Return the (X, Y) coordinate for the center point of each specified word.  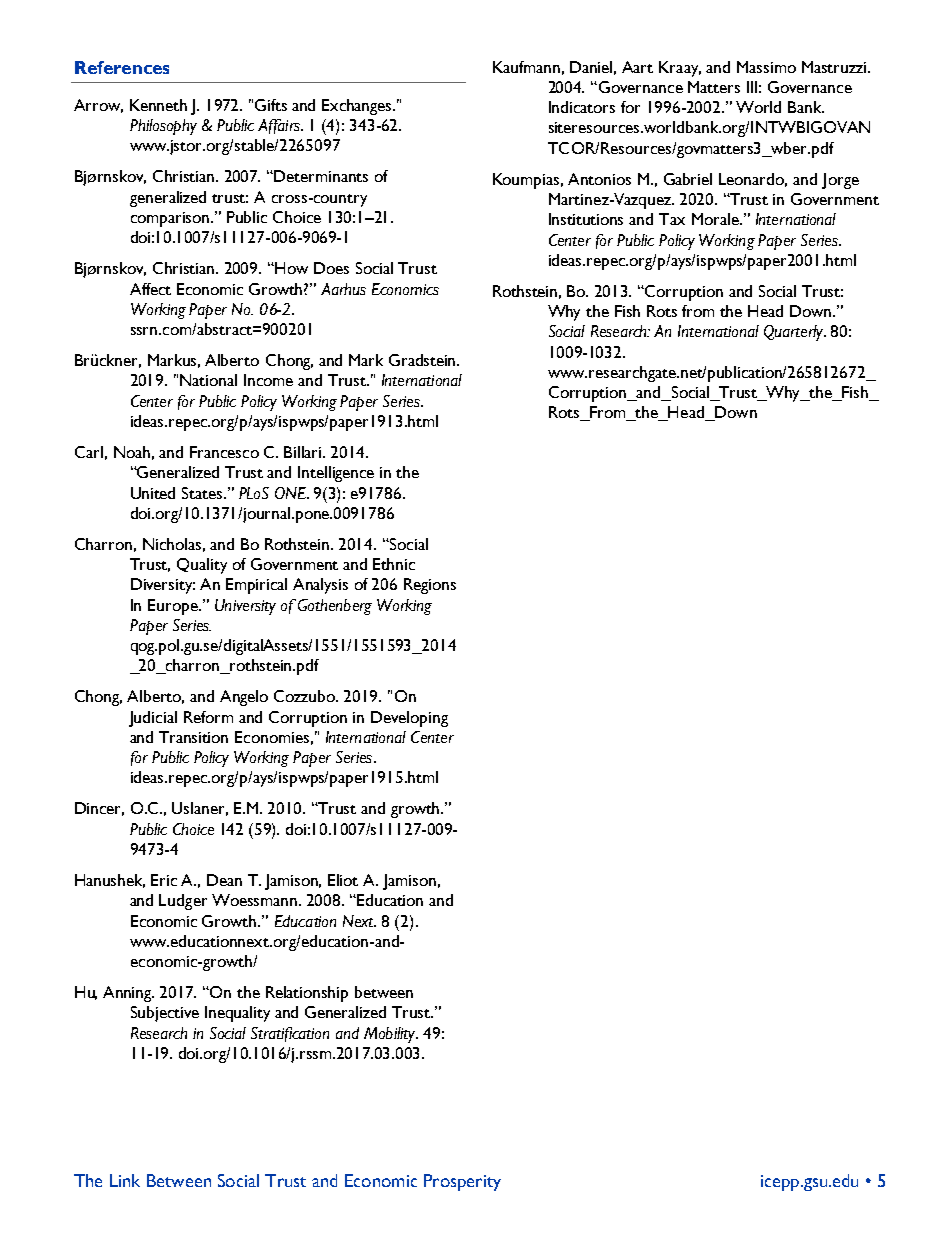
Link (125, 1180)
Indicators (582, 107)
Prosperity (462, 1182)
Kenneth (158, 105)
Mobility (391, 1035)
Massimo (766, 67)
